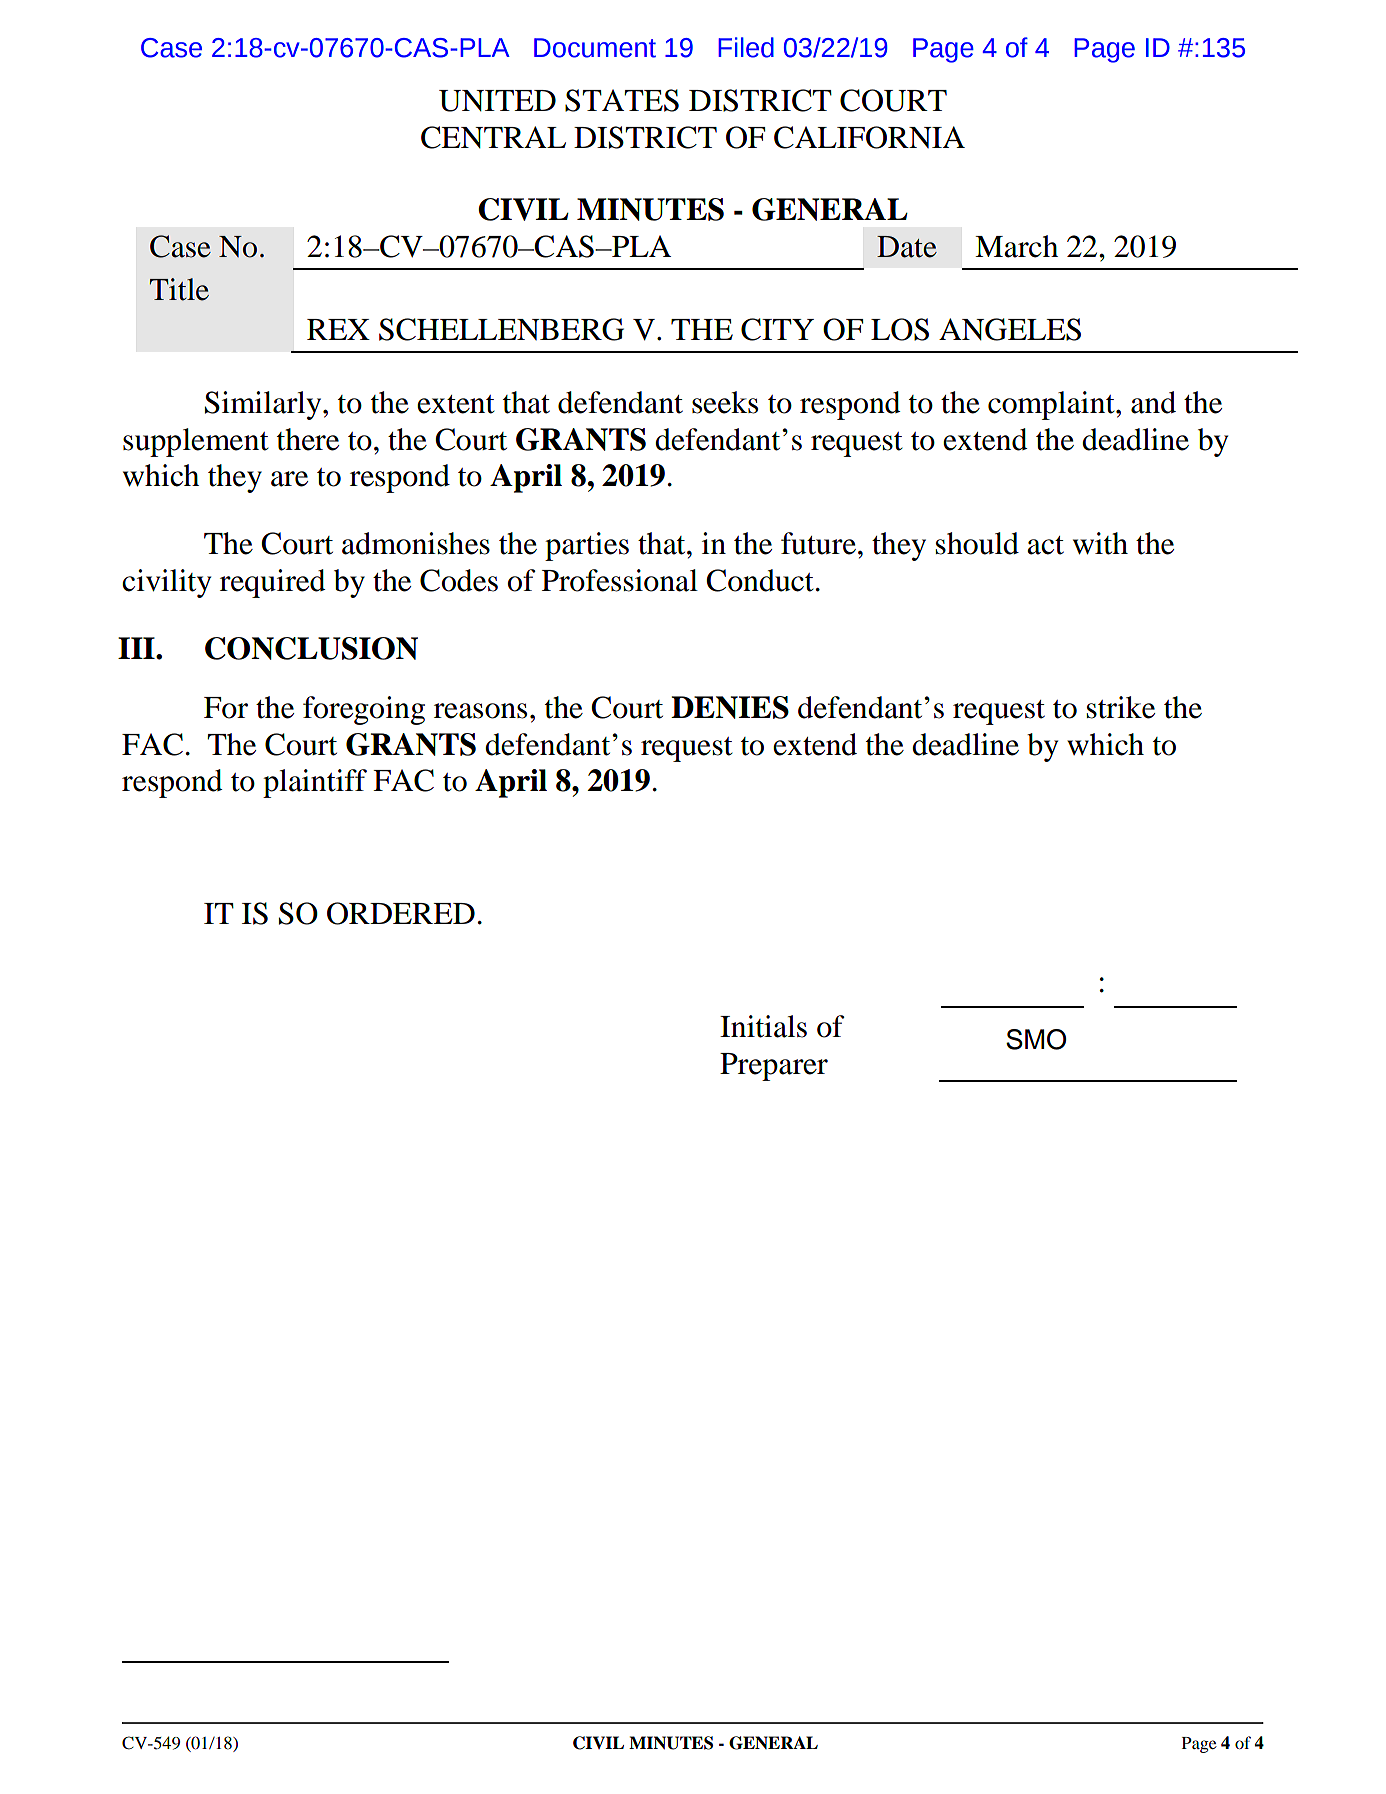  I want to click on Preparer, so click(774, 1067).
